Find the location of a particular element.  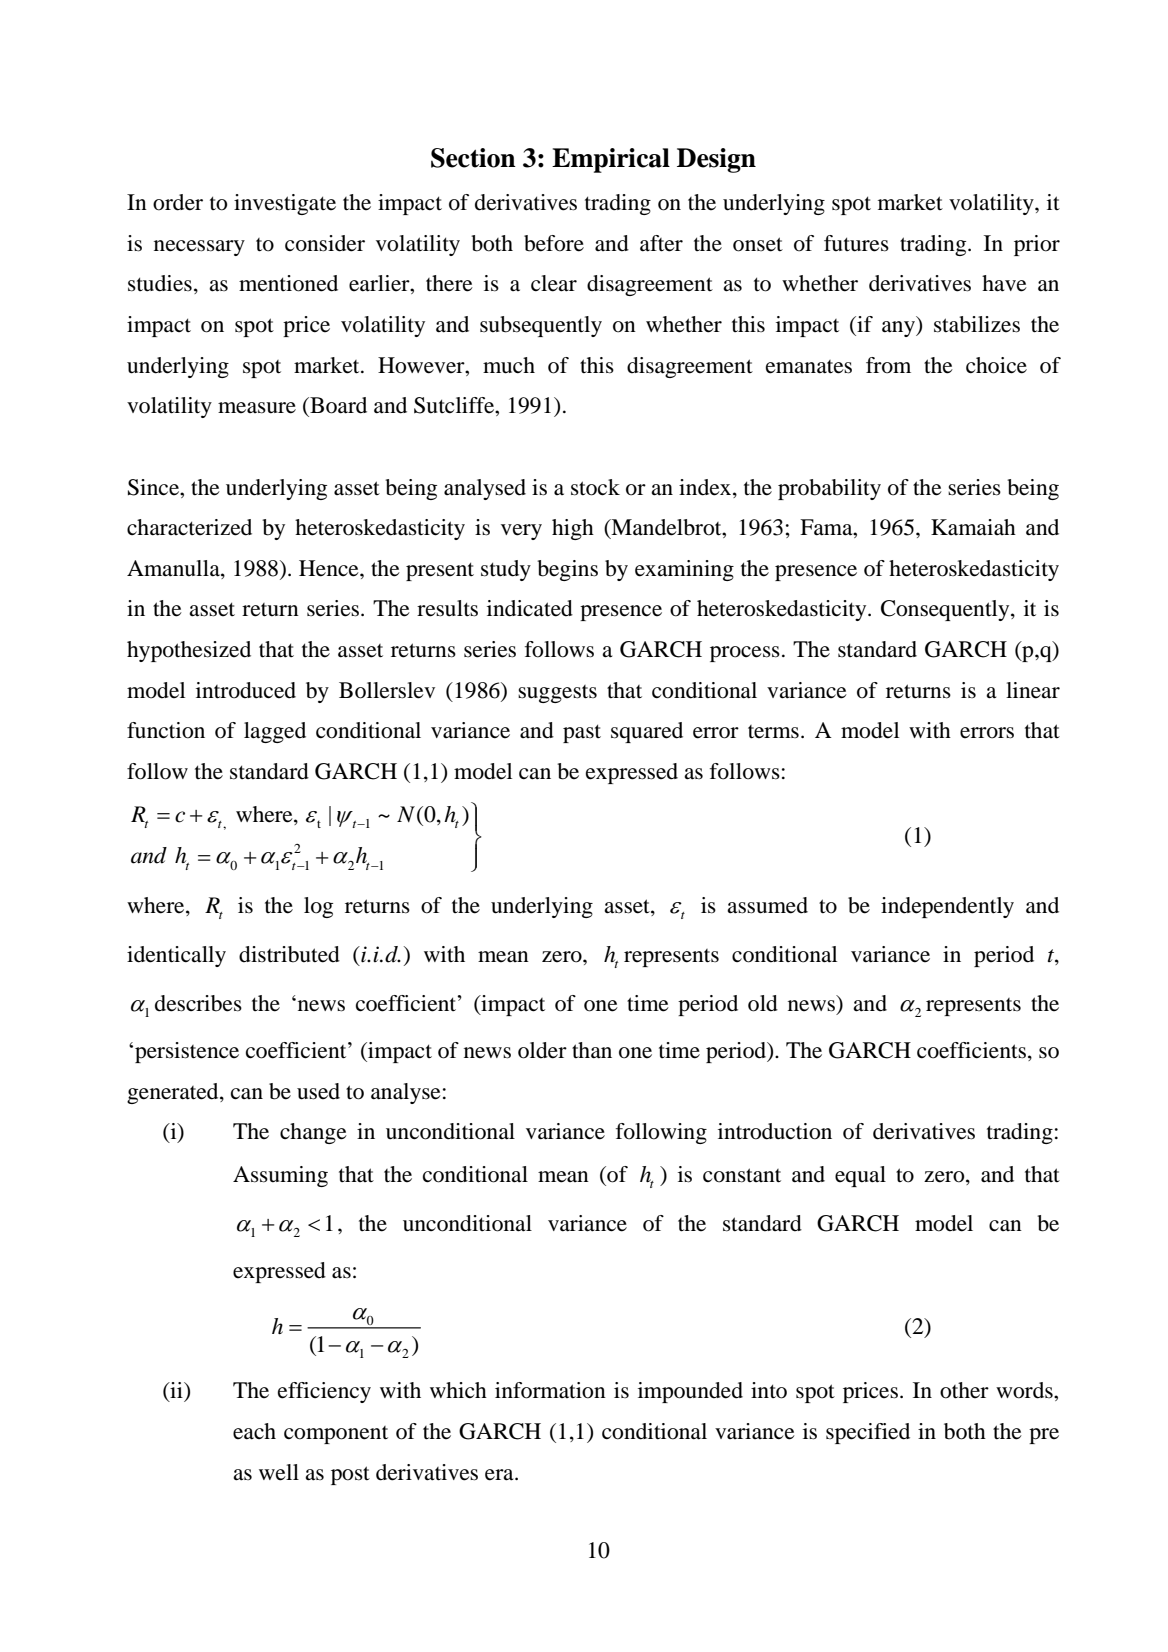

Empirical is located at coordinates (611, 160).
